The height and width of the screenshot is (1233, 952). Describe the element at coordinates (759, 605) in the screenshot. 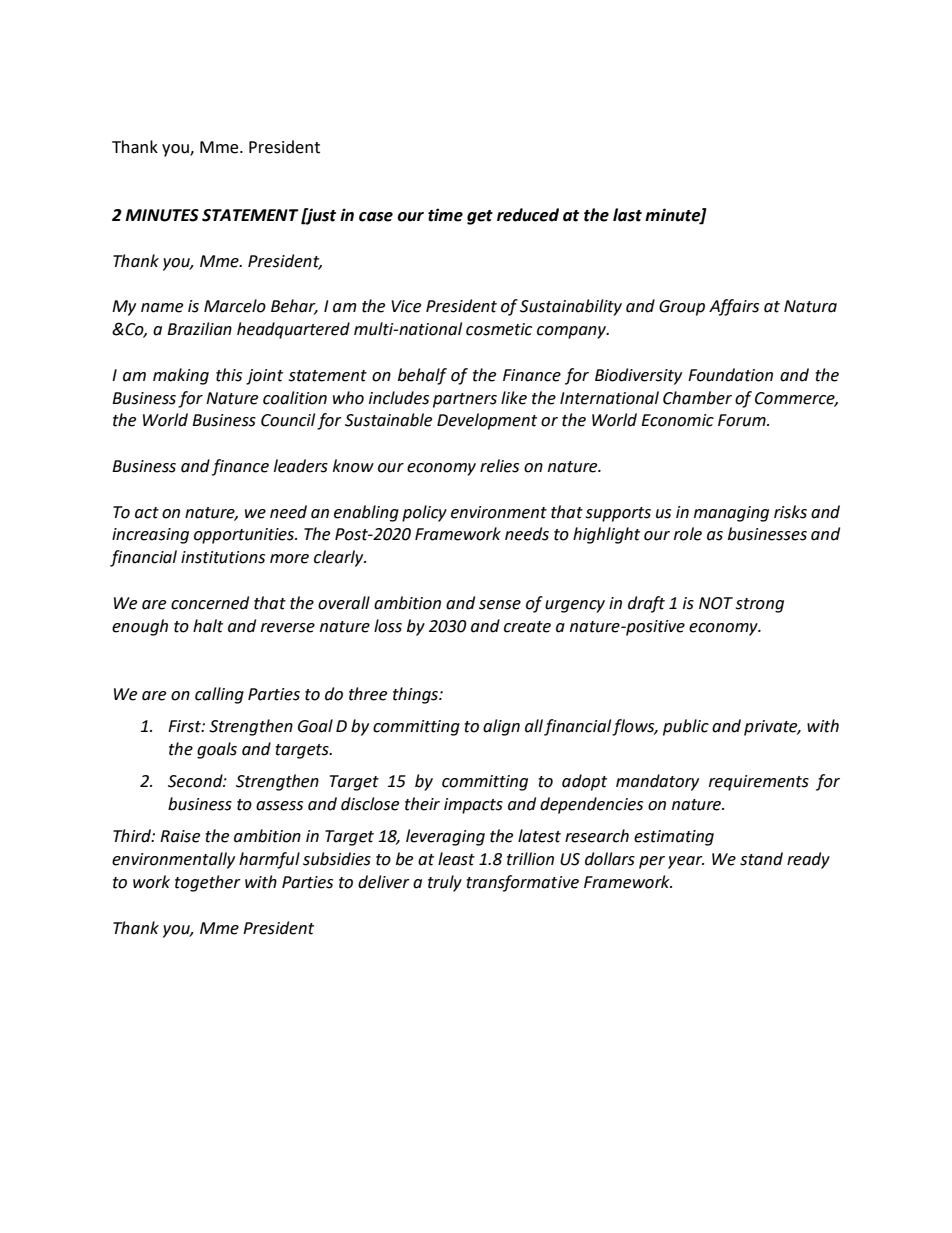

I see `strong` at that location.
